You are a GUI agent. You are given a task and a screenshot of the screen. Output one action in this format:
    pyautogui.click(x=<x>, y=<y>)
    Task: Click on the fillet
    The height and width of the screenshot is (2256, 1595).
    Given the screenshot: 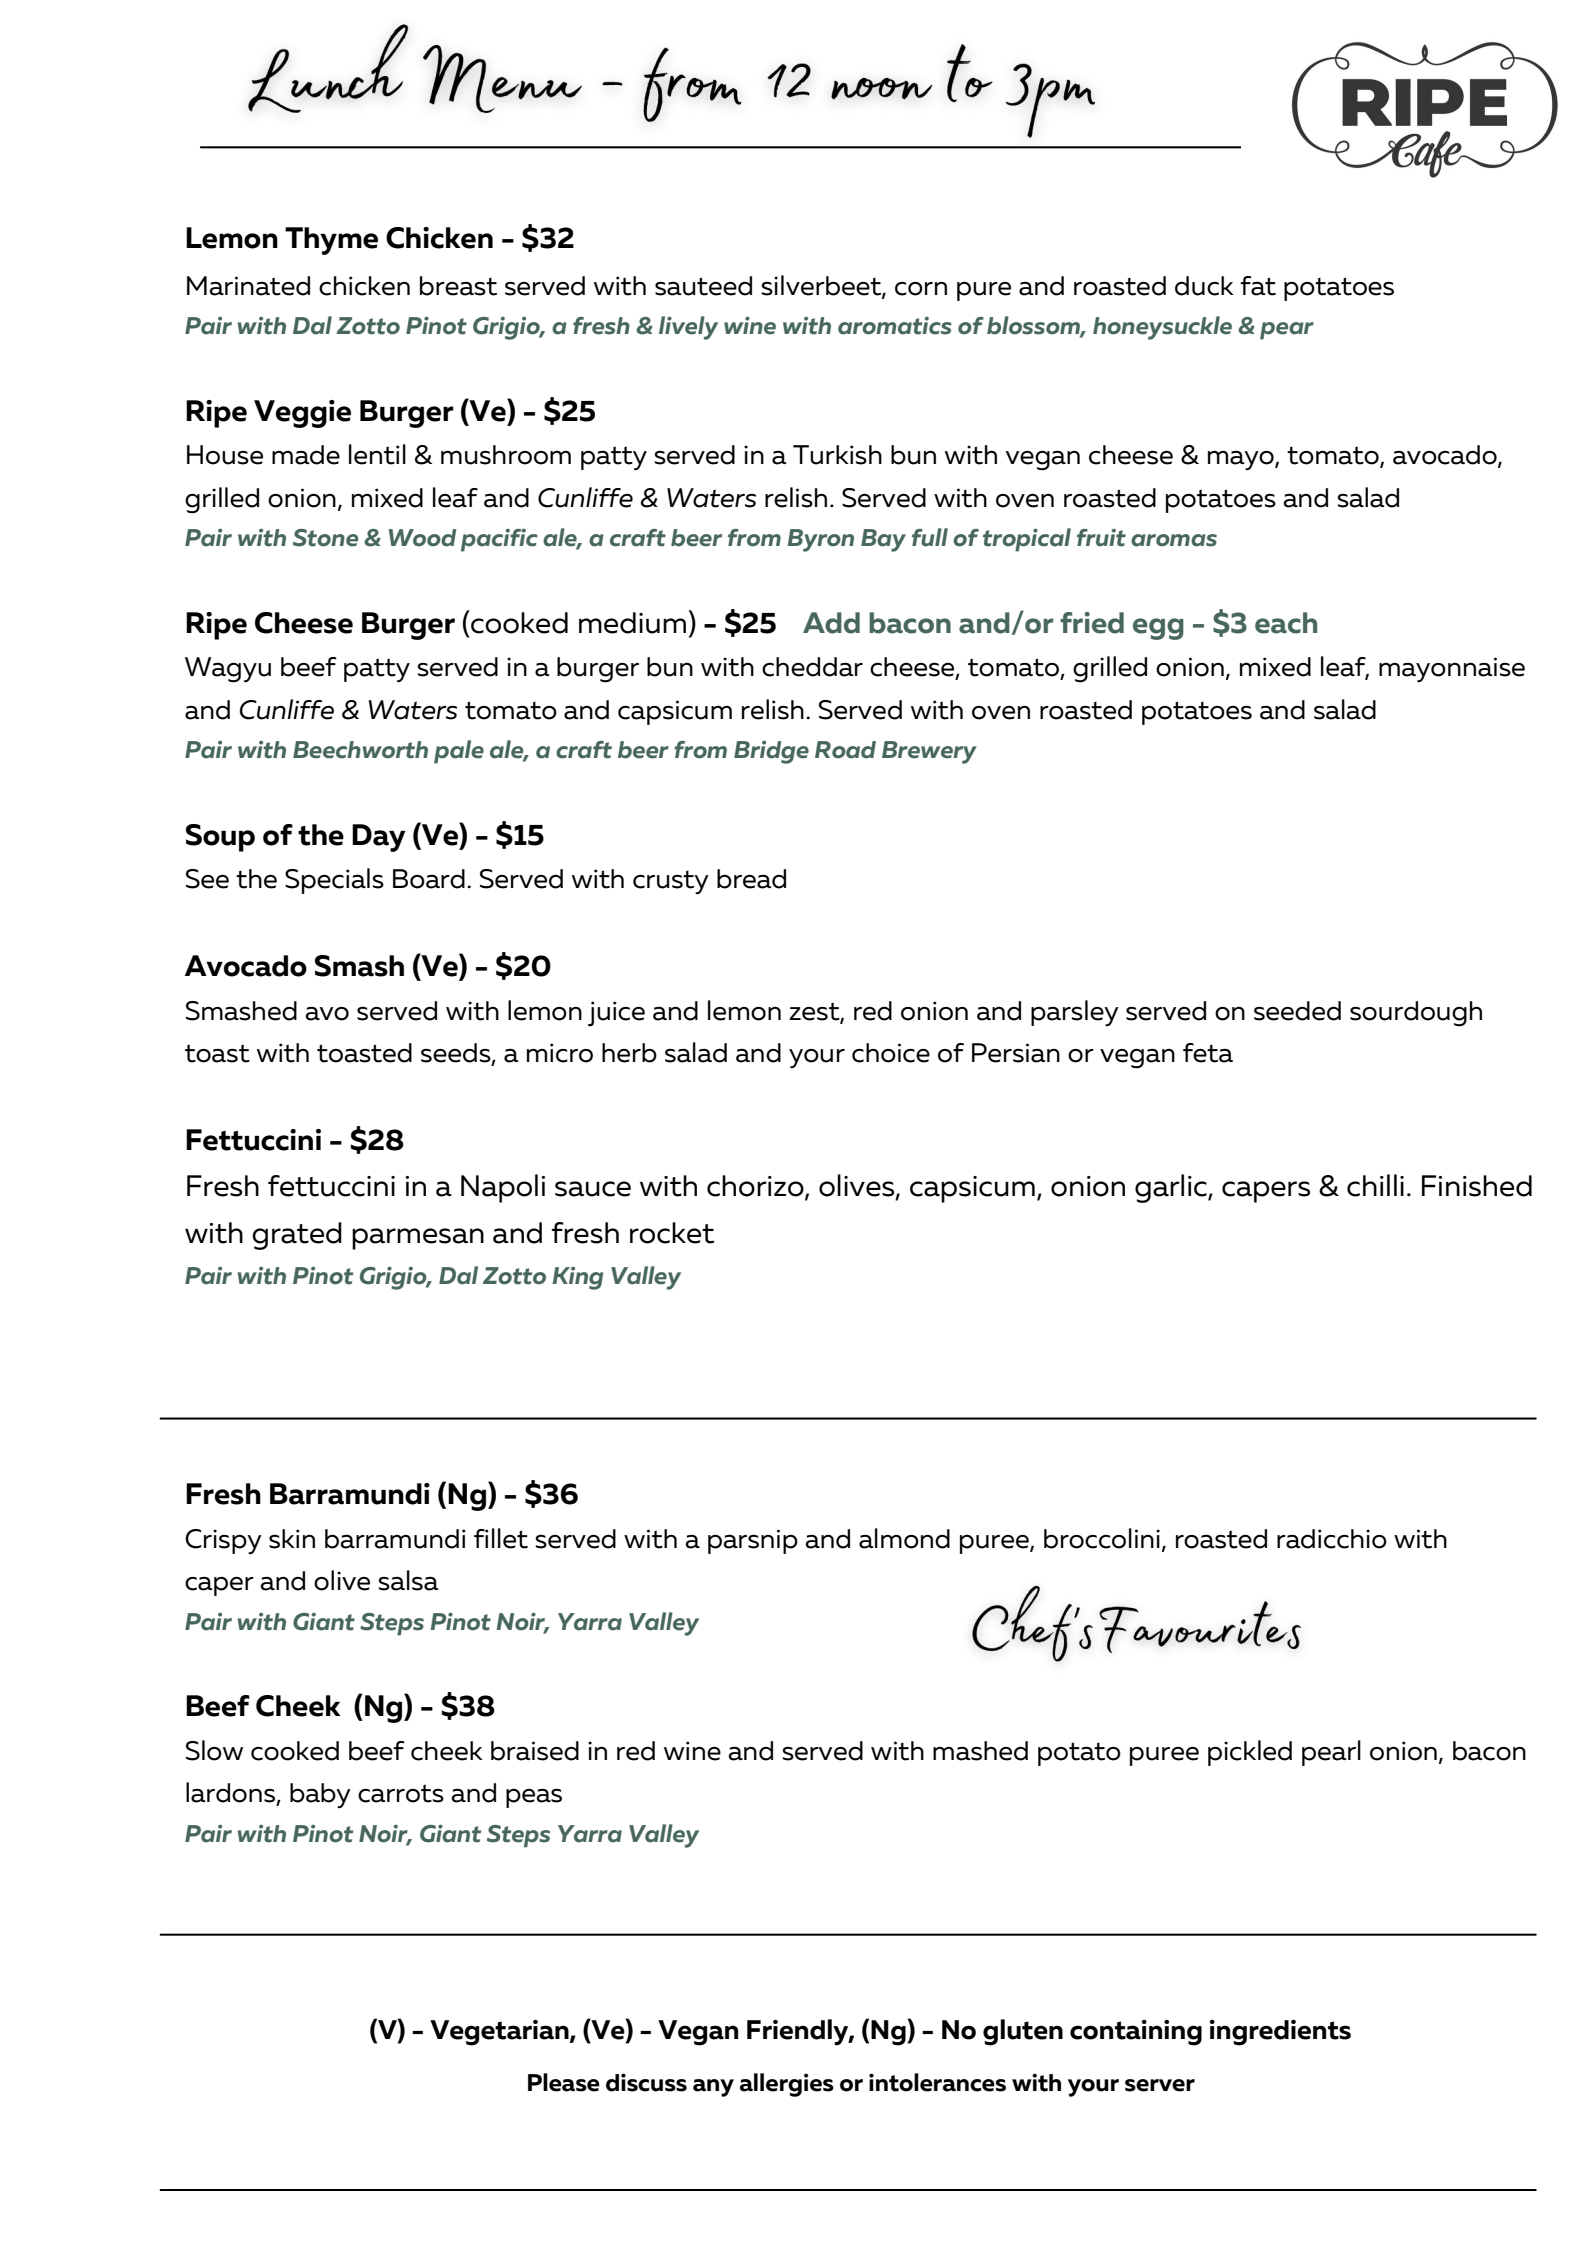 What is the action you would take?
    pyautogui.click(x=501, y=1538)
